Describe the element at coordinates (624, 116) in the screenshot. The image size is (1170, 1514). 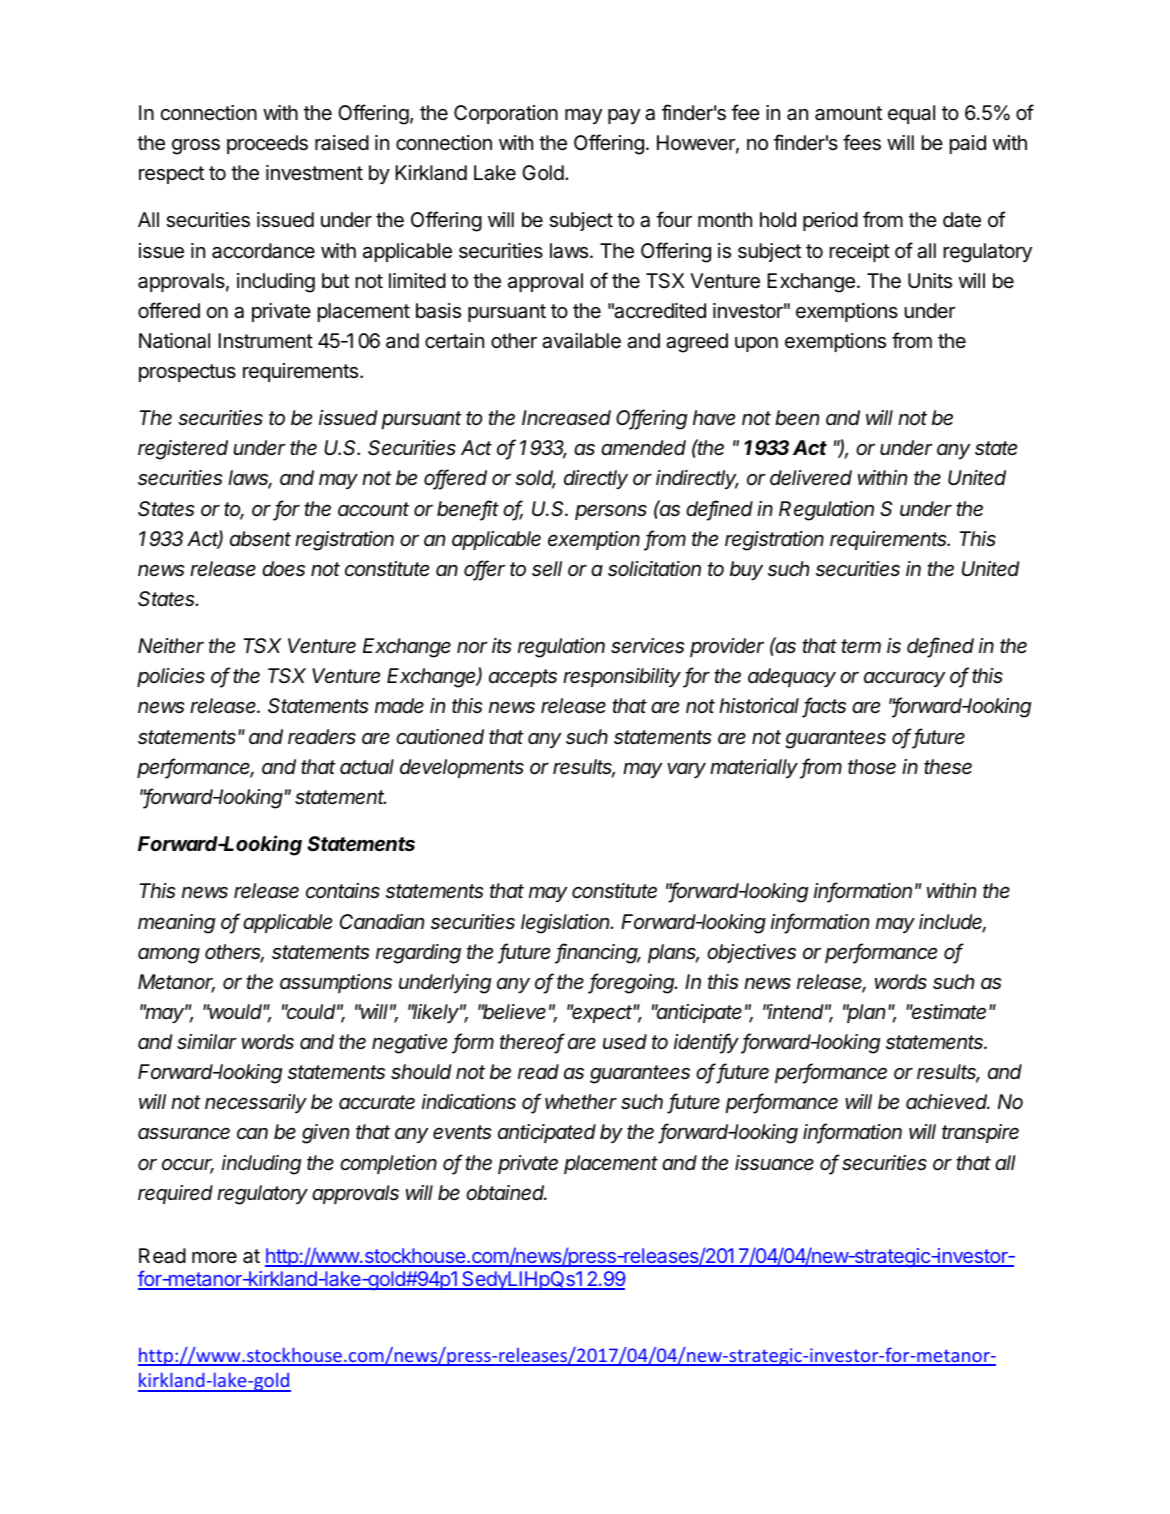
I see `pay` at that location.
